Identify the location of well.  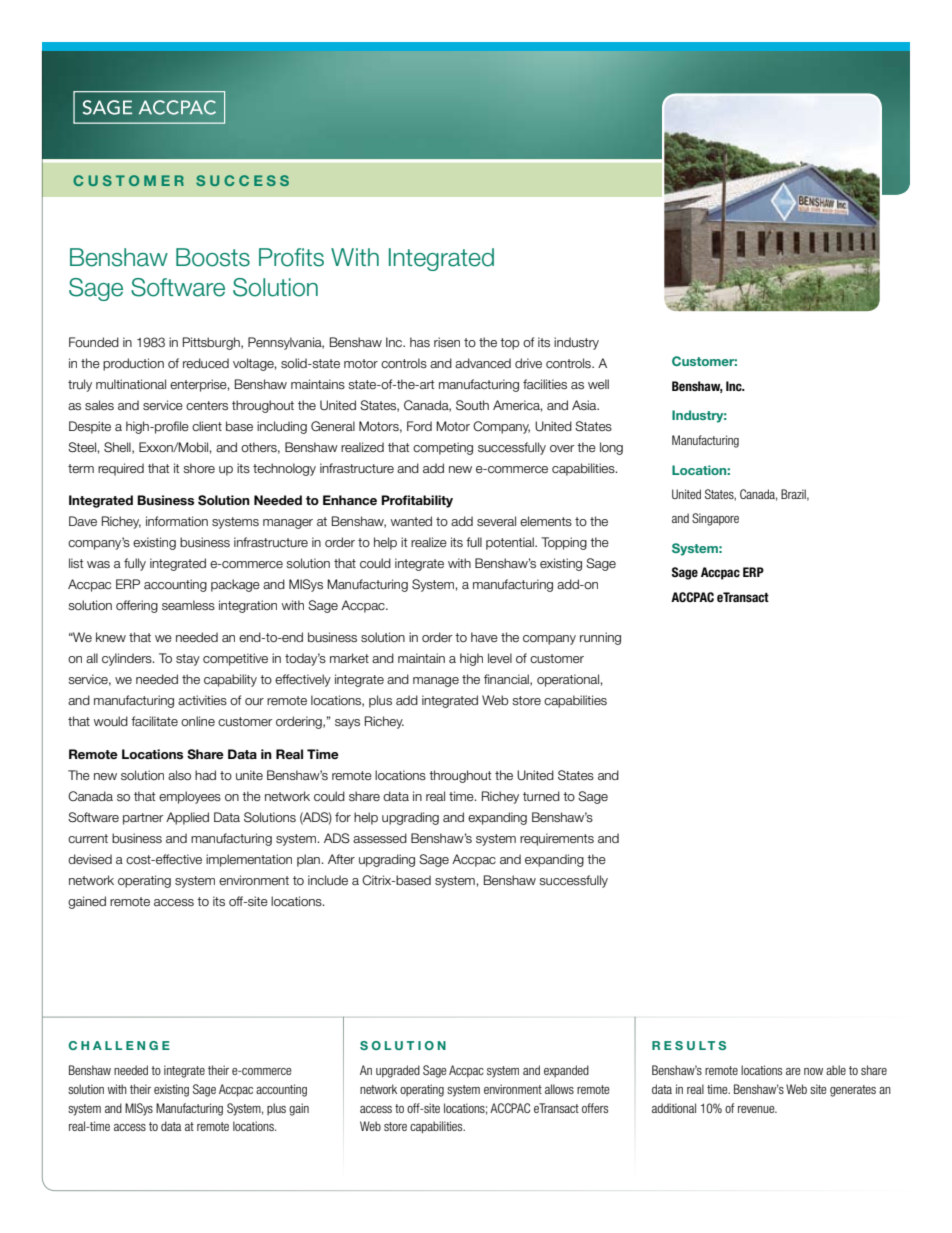
(598, 384).
